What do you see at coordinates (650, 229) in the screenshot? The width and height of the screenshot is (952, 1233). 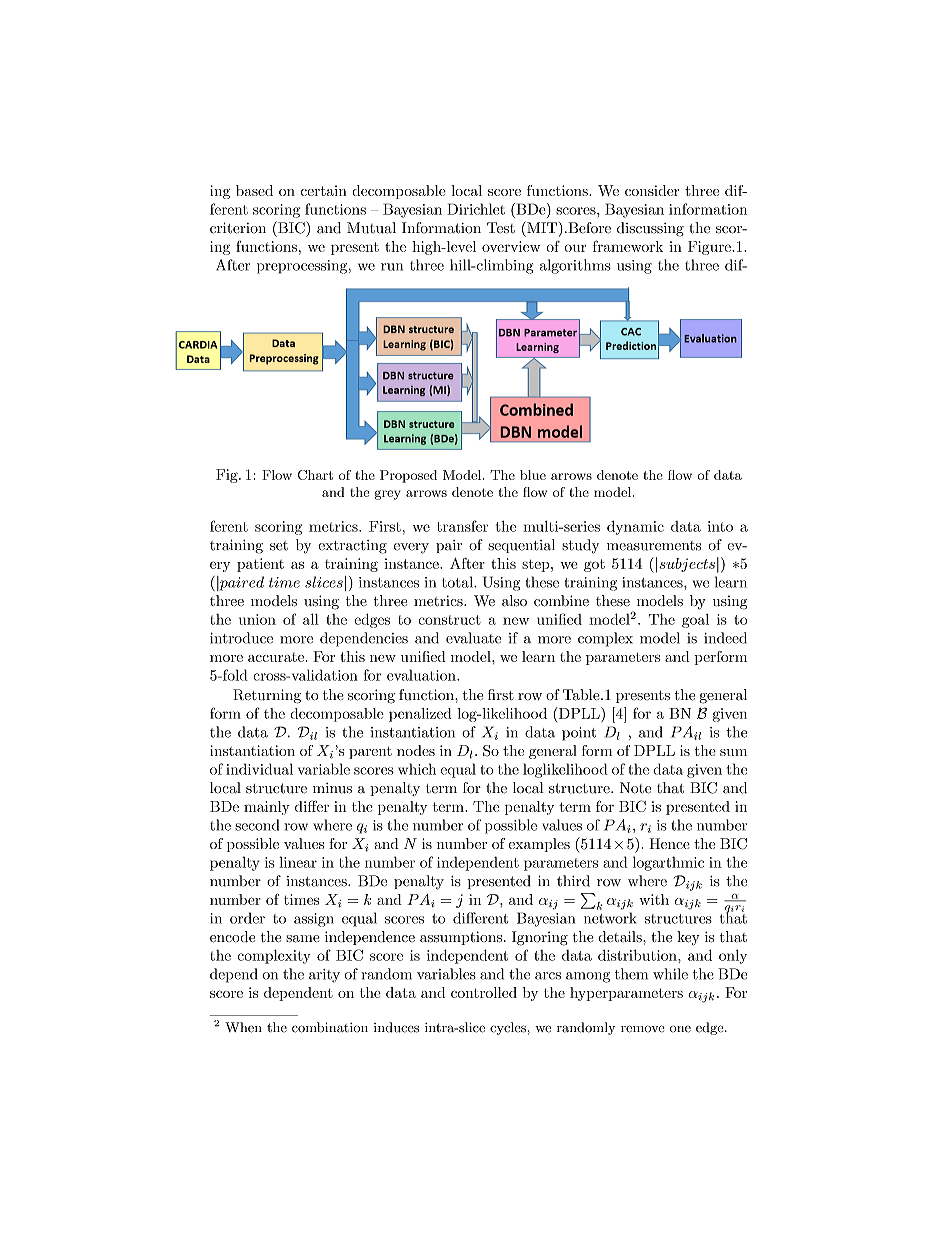 I see `discussing` at bounding box center [650, 229].
